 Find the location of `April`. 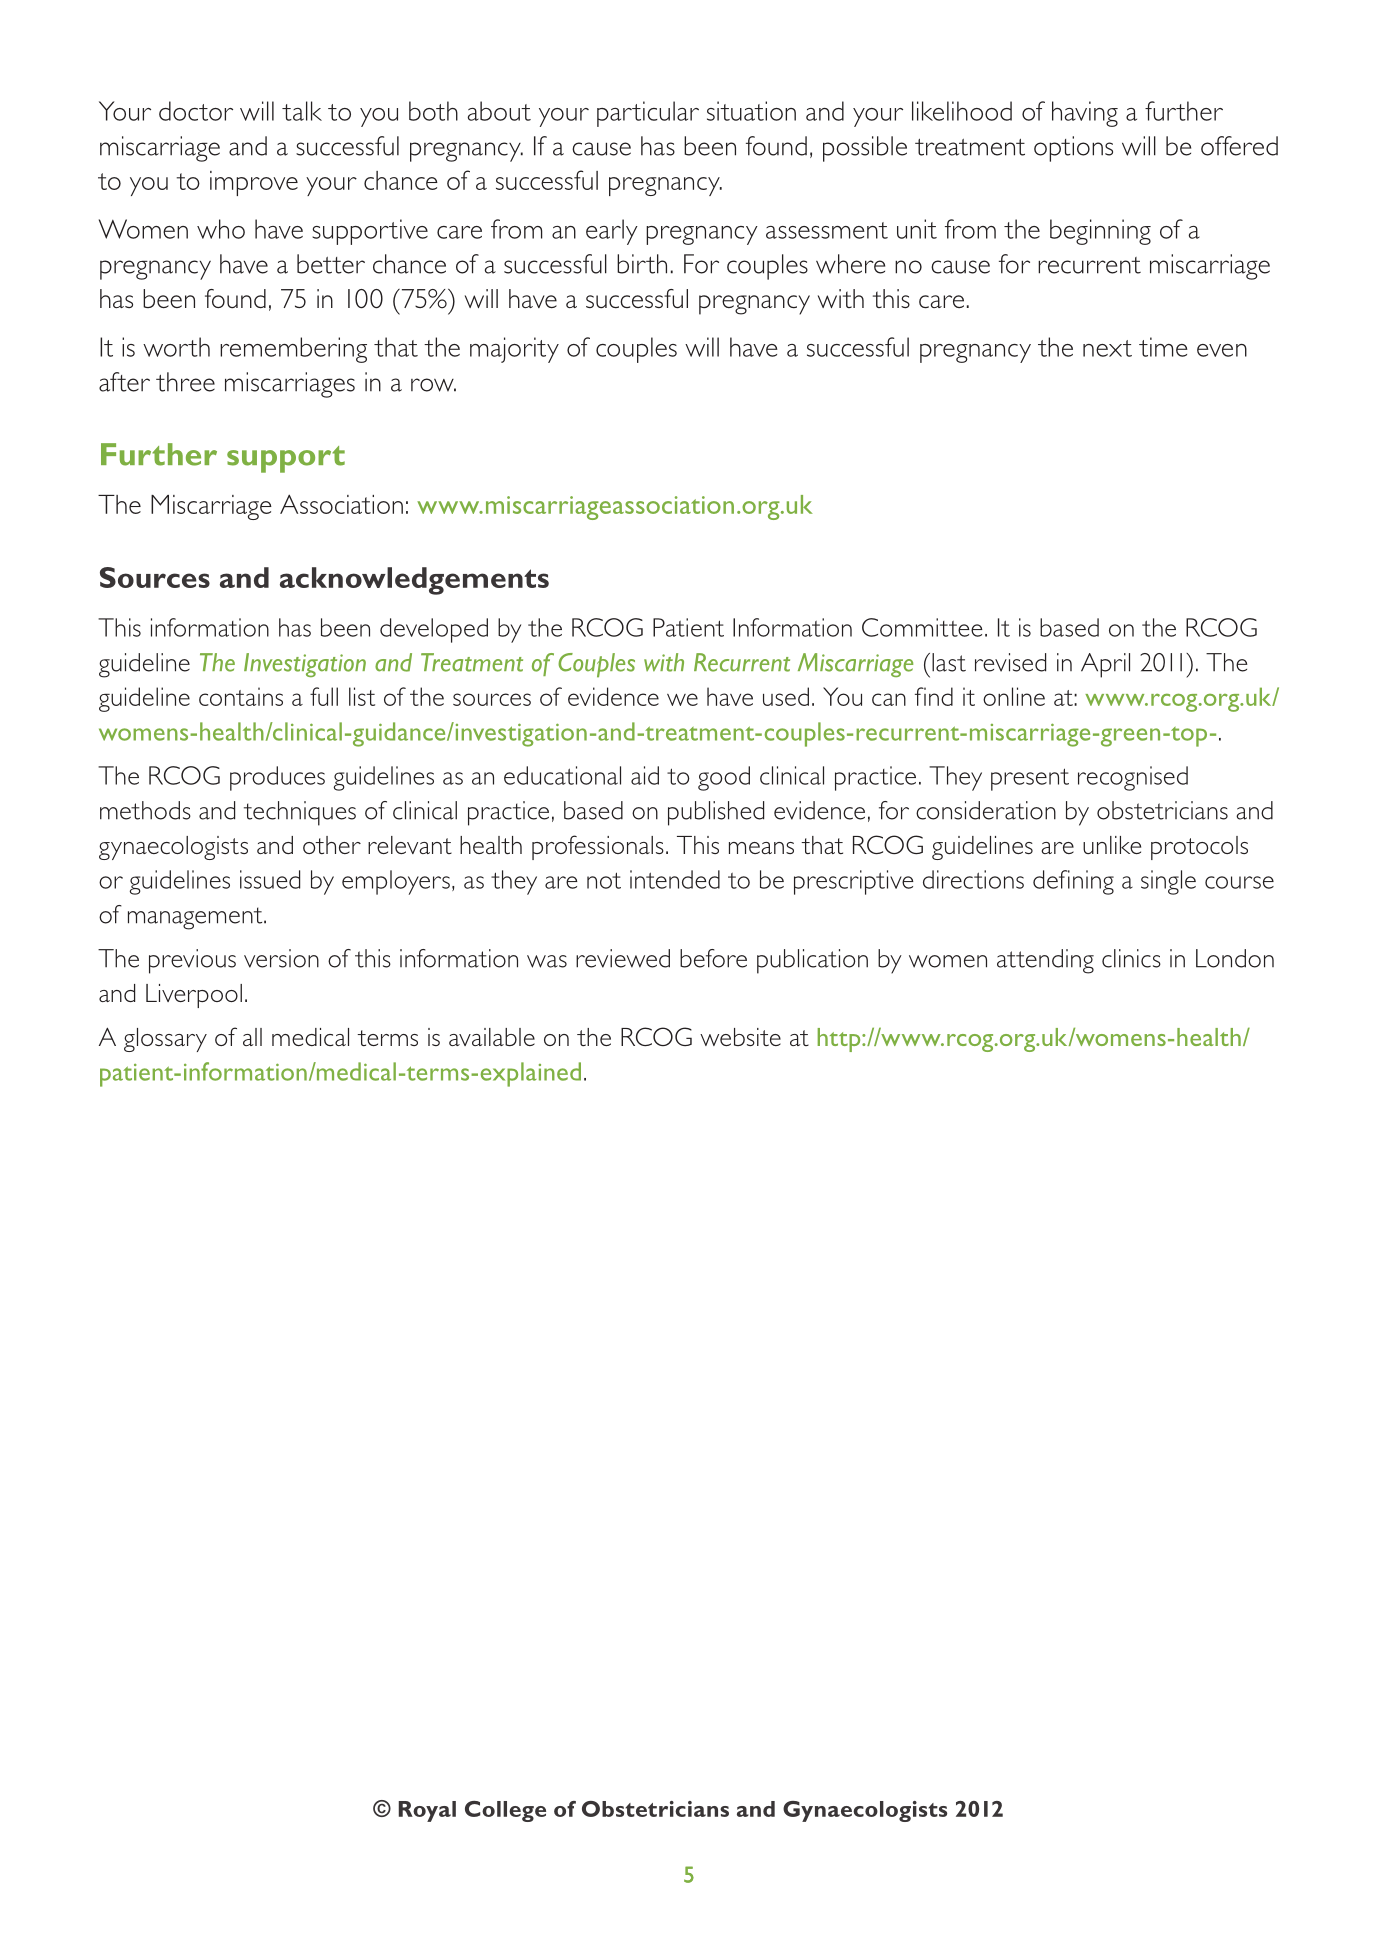

April is located at coordinates (1105, 665).
